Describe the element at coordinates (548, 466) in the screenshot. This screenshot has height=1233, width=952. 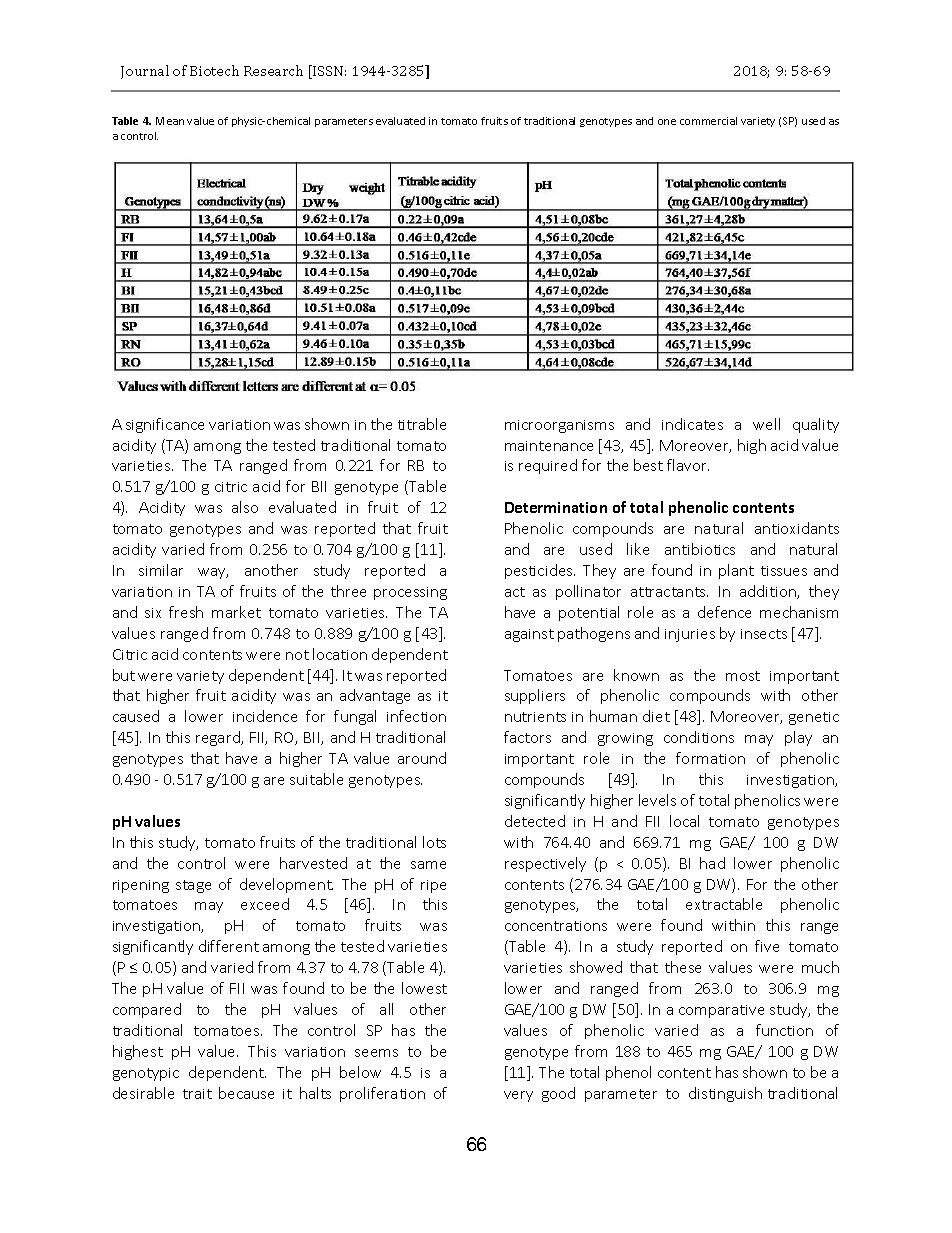
I see `required` at that location.
